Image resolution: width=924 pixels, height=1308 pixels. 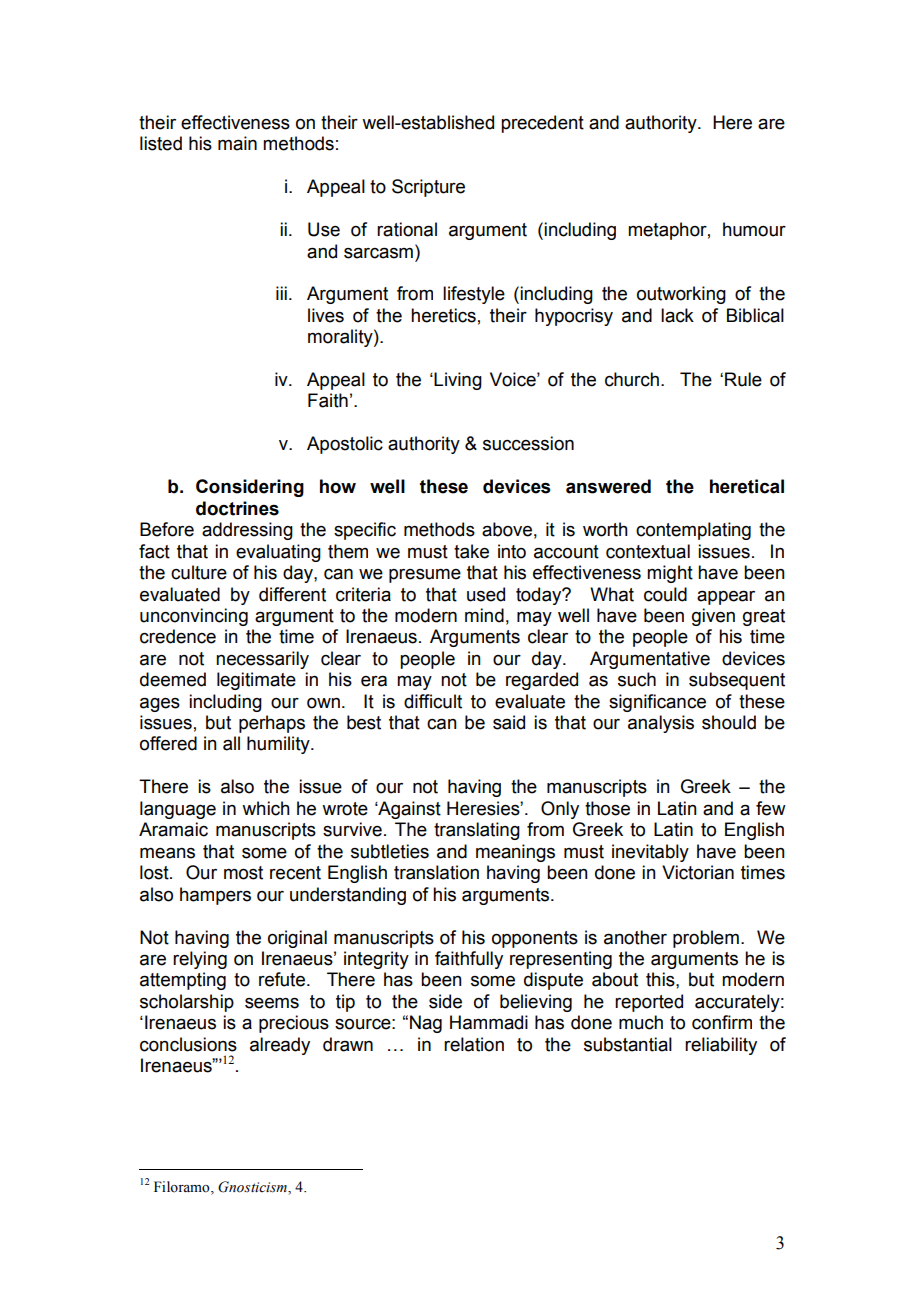 What do you see at coordinates (507, 529) in the image?
I see `above` at bounding box center [507, 529].
